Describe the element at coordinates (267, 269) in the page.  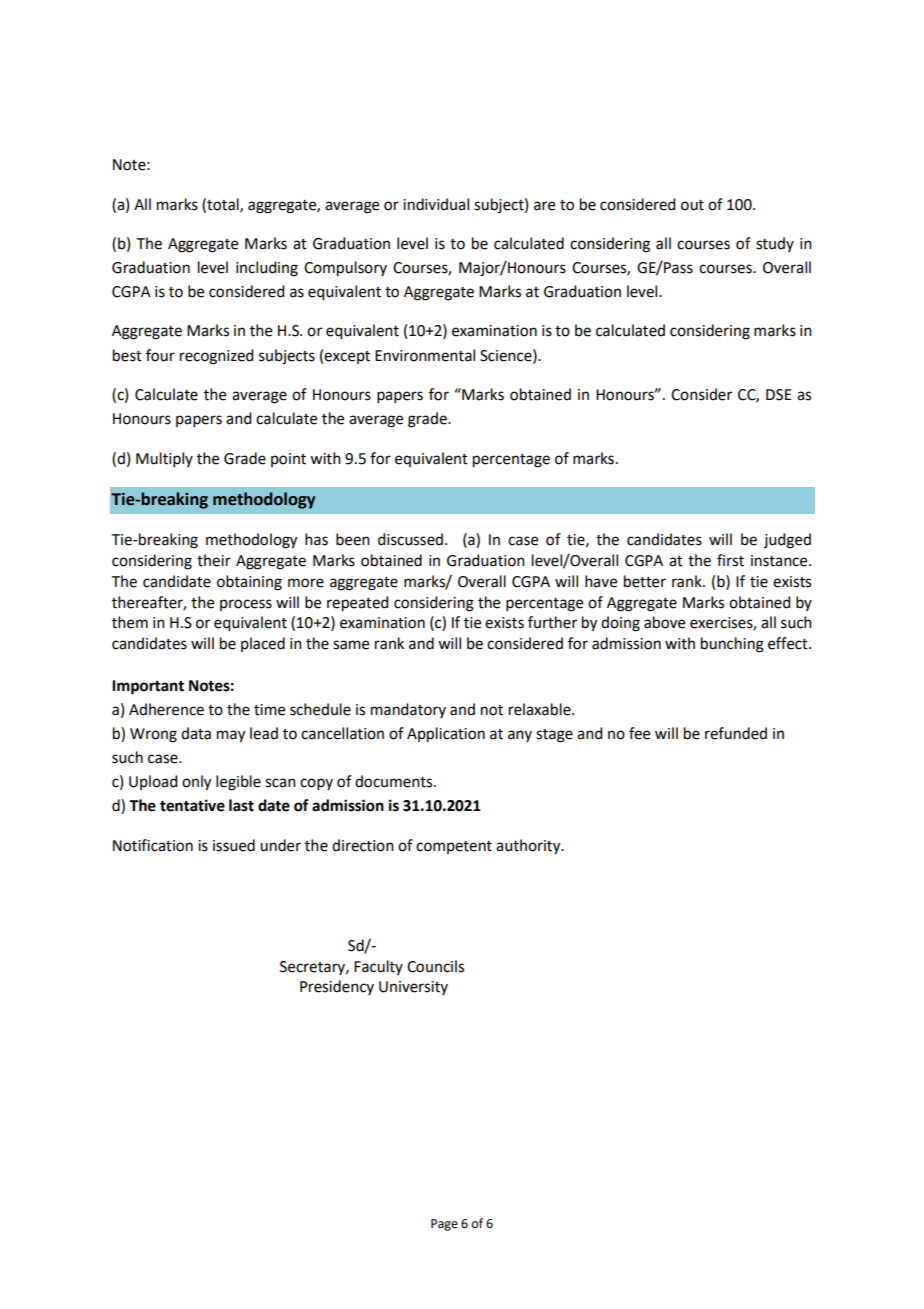
I see `including` at that location.
